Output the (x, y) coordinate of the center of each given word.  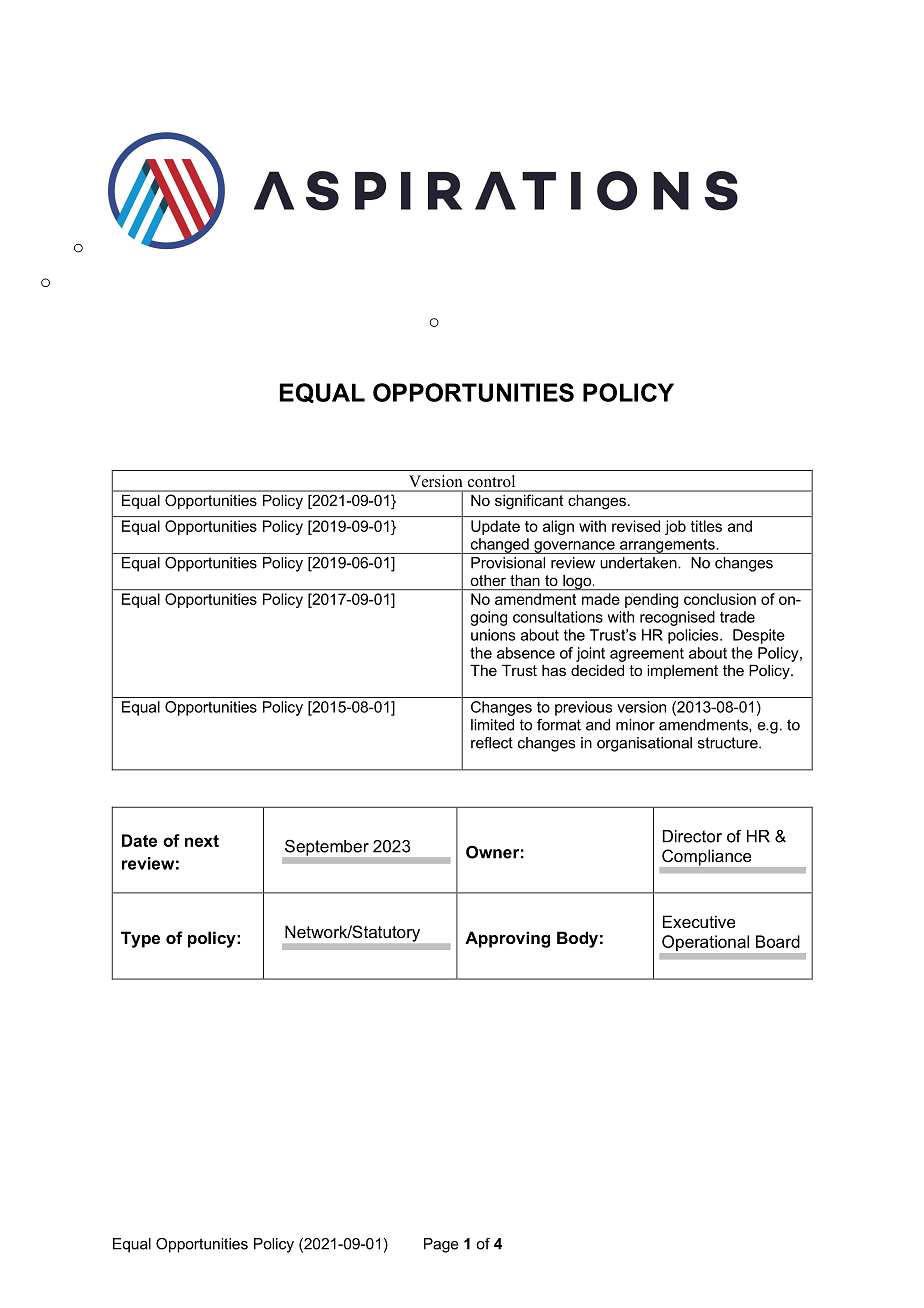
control (491, 481)
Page (441, 1245)
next (202, 841)
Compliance (706, 857)
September (327, 848)
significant (529, 502)
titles (706, 526)
